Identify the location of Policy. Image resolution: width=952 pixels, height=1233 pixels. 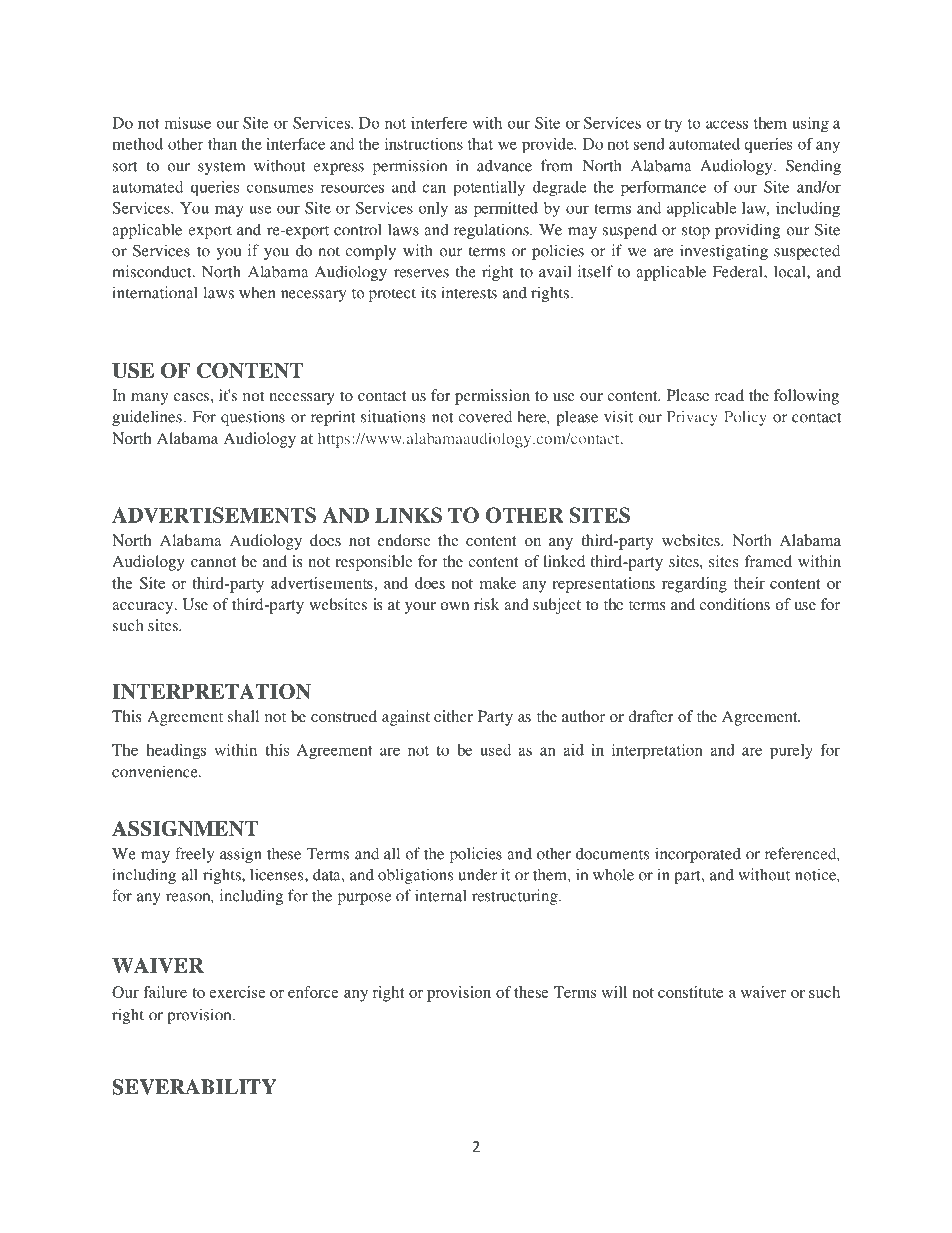
(744, 418).
